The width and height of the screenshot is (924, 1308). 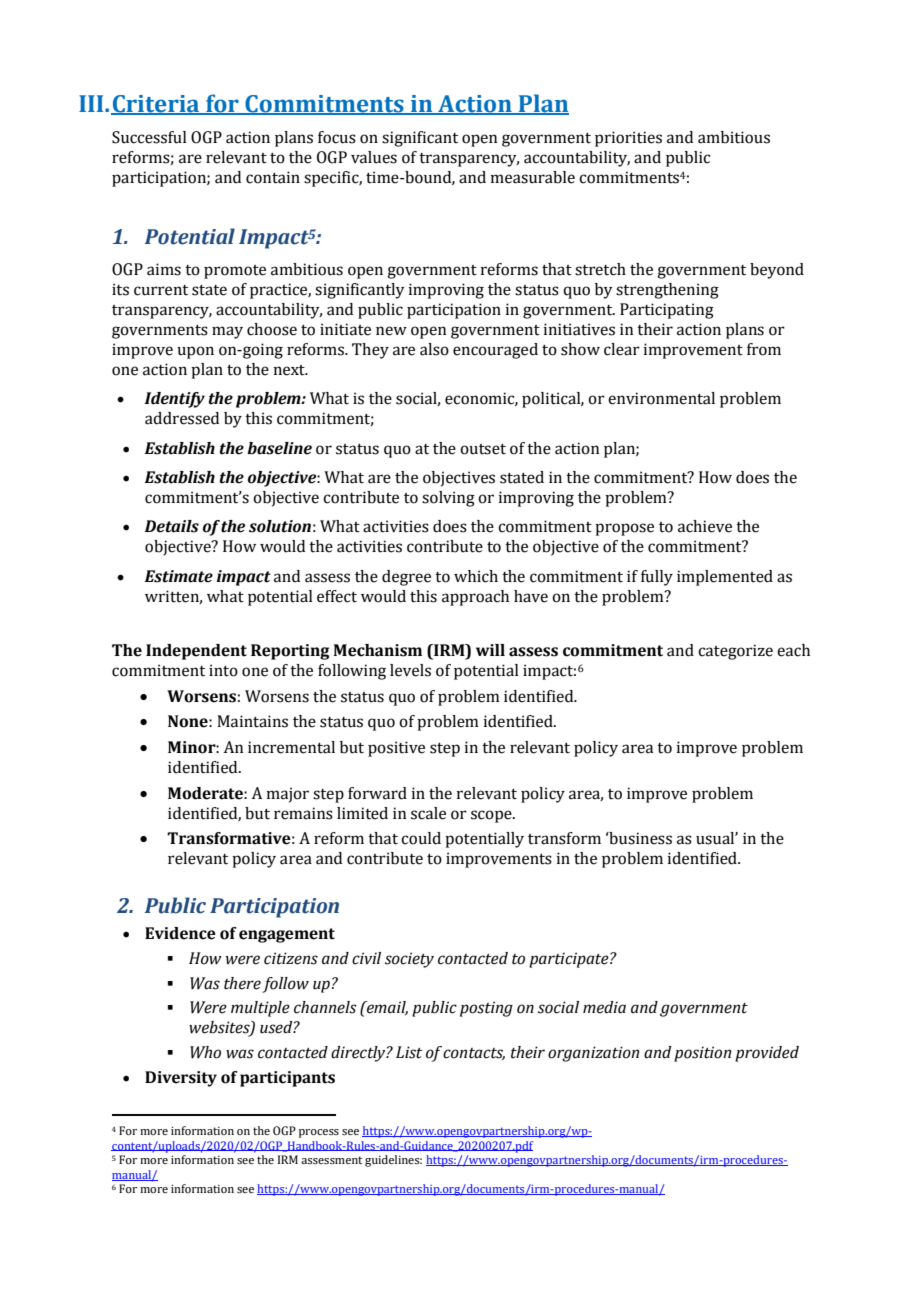 I want to click on will, so click(x=490, y=650).
